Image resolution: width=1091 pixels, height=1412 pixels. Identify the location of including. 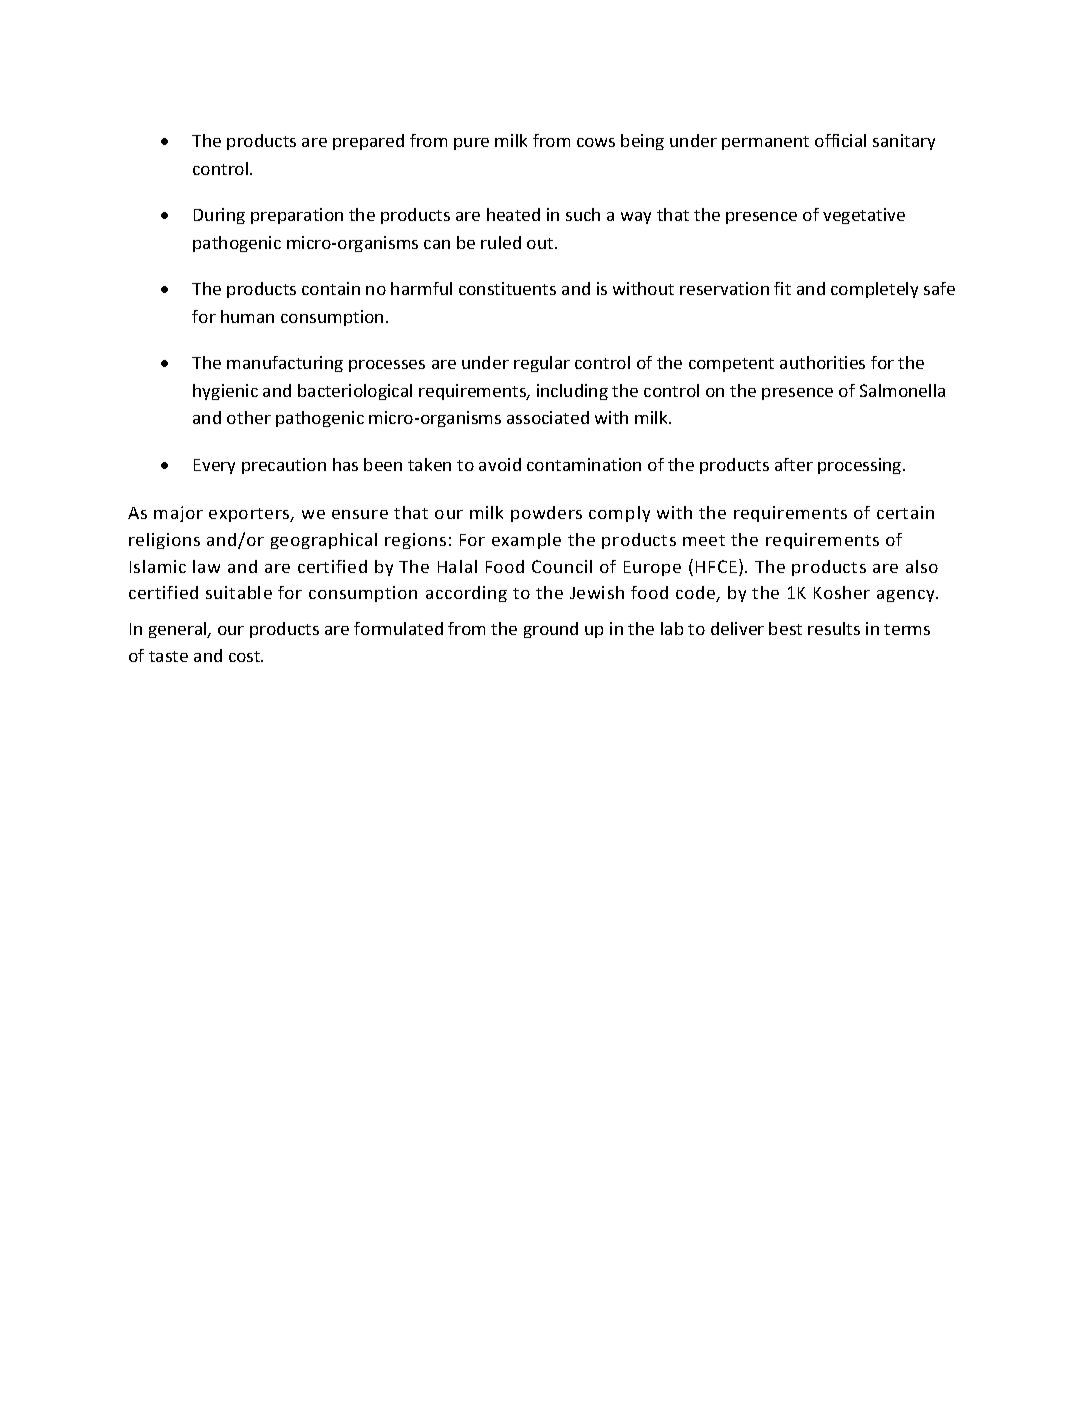
(572, 392).
